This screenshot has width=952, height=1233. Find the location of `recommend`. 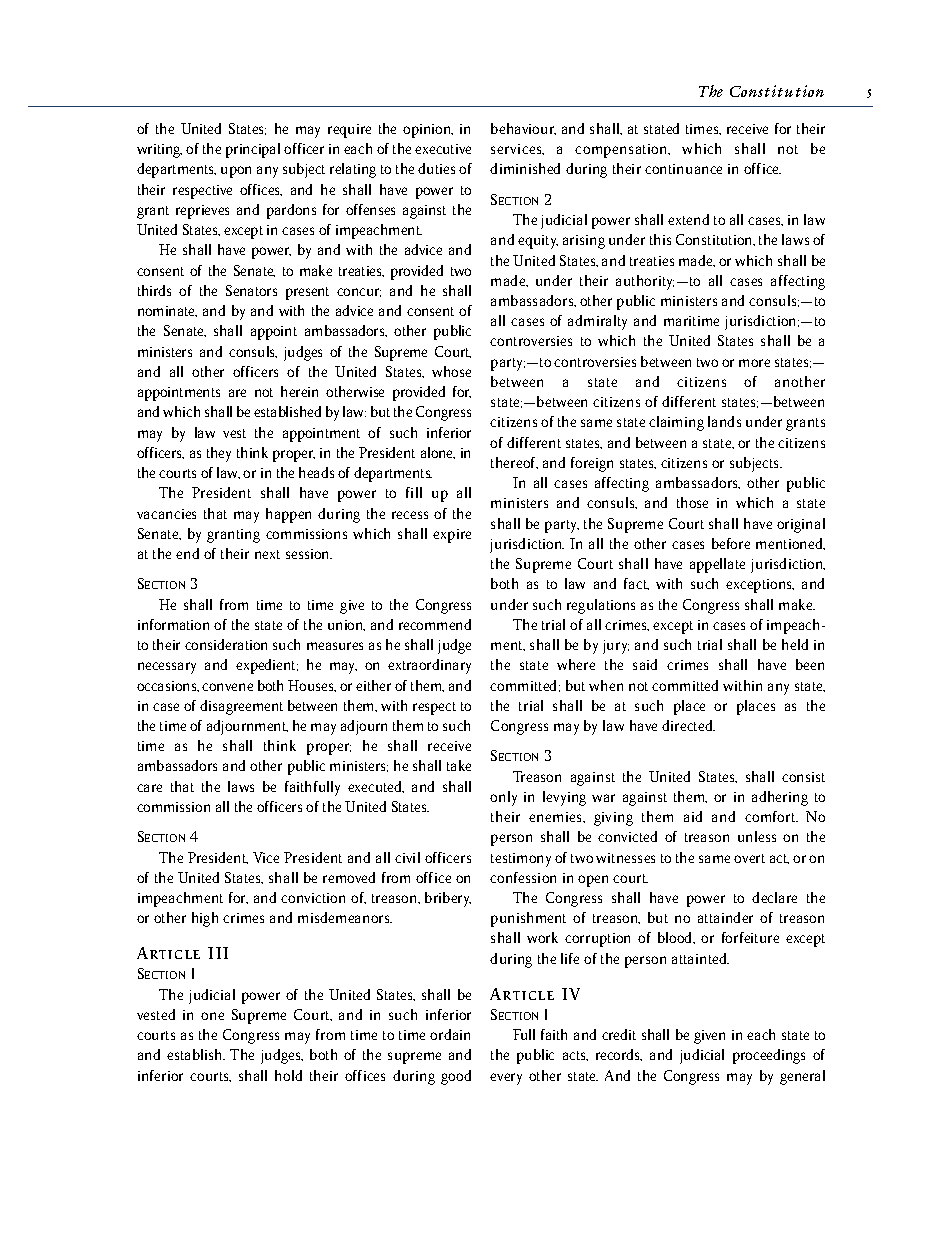

recommend is located at coordinates (435, 624).
